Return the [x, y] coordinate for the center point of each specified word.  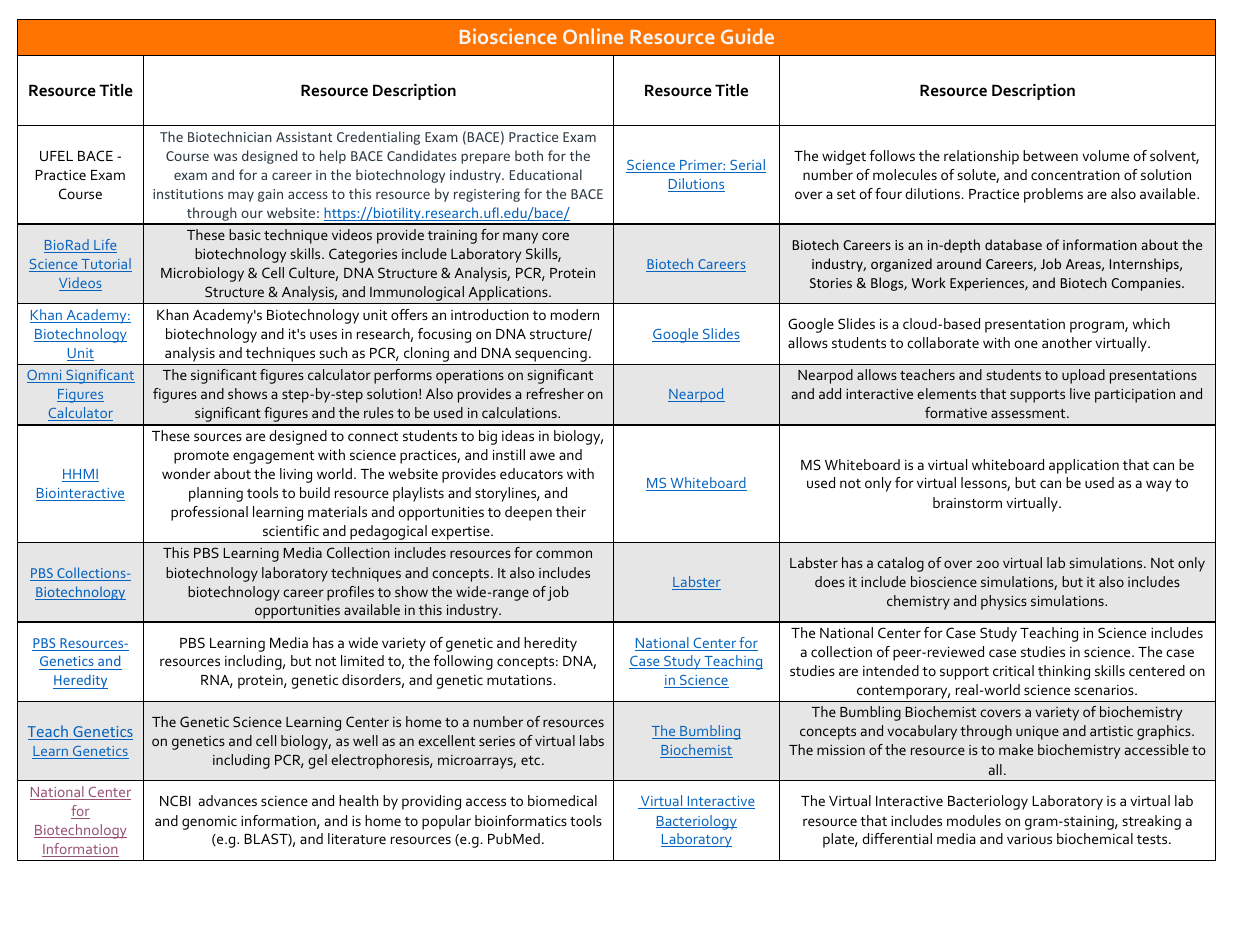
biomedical [562, 800]
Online [593, 36]
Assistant [304, 137]
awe [542, 456]
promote [201, 457]
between [1050, 155]
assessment [1029, 413]
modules [974, 820]
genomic [209, 823]
